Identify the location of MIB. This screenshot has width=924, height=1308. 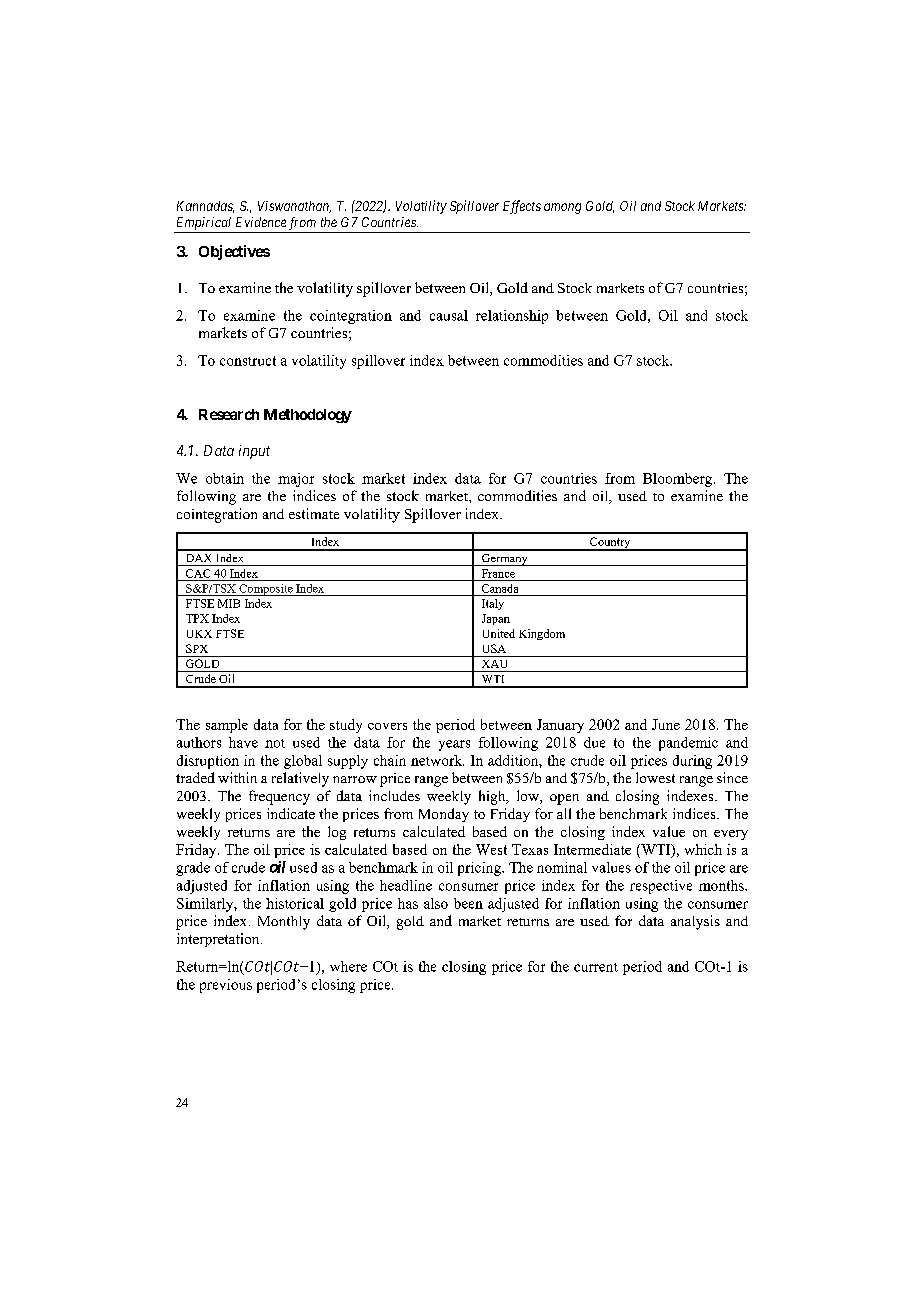
(229, 603).
